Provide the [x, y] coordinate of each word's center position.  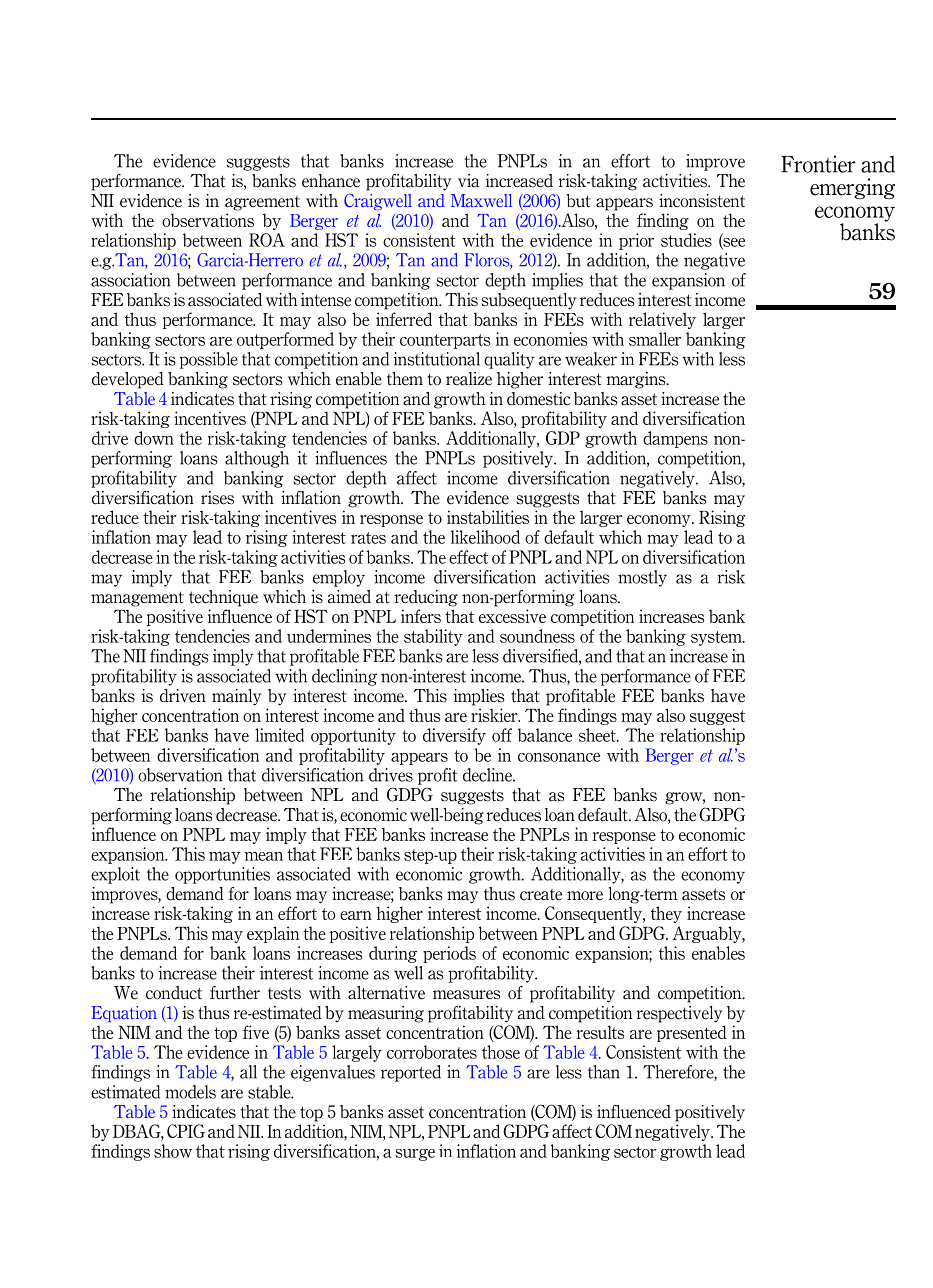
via [468, 181]
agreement [262, 203]
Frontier [818, 164]
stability [433, 637]
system [717, 638]
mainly [237, 697]
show [173, 1151]
